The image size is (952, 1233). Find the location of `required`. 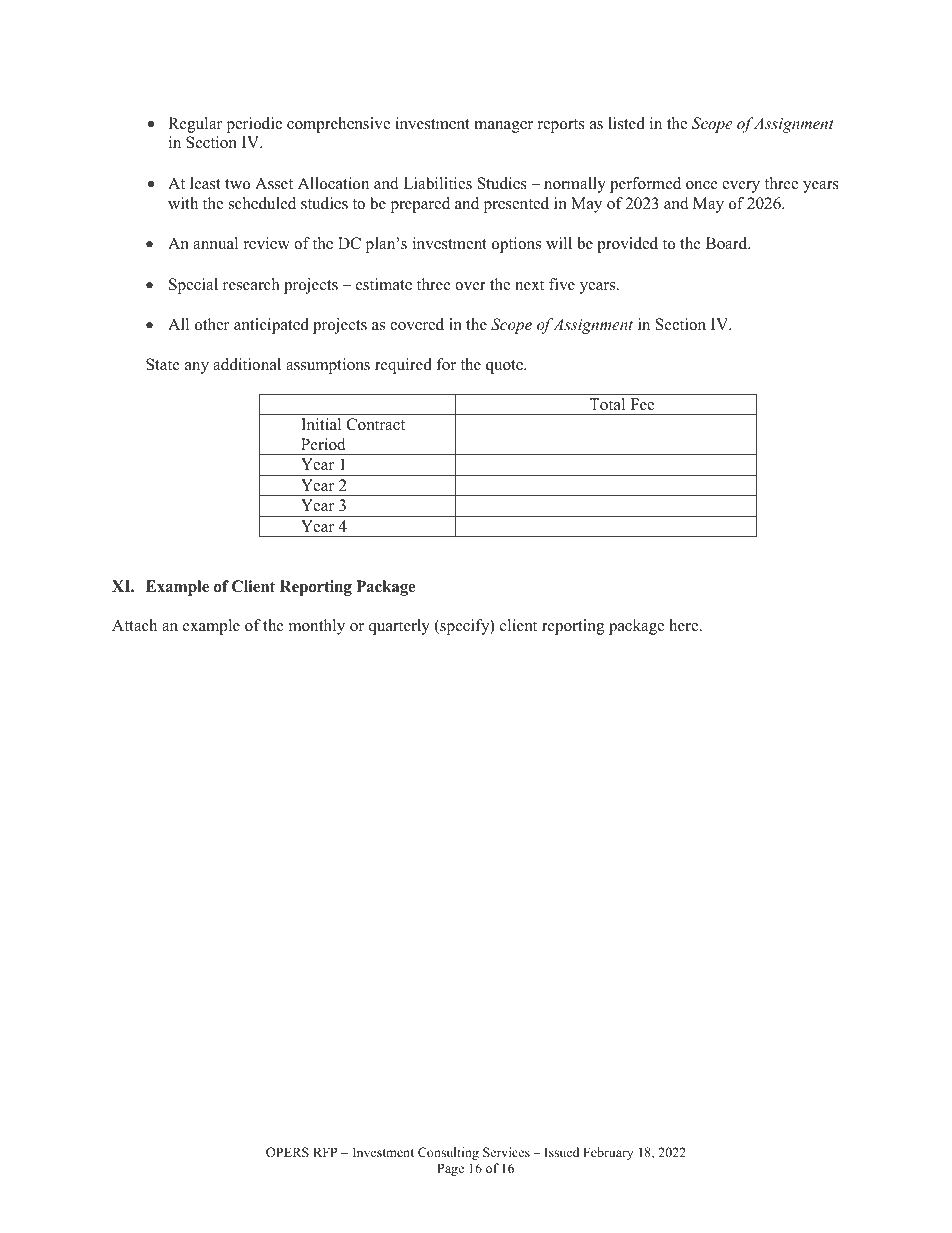

required is located at coordinates (403, 366).
